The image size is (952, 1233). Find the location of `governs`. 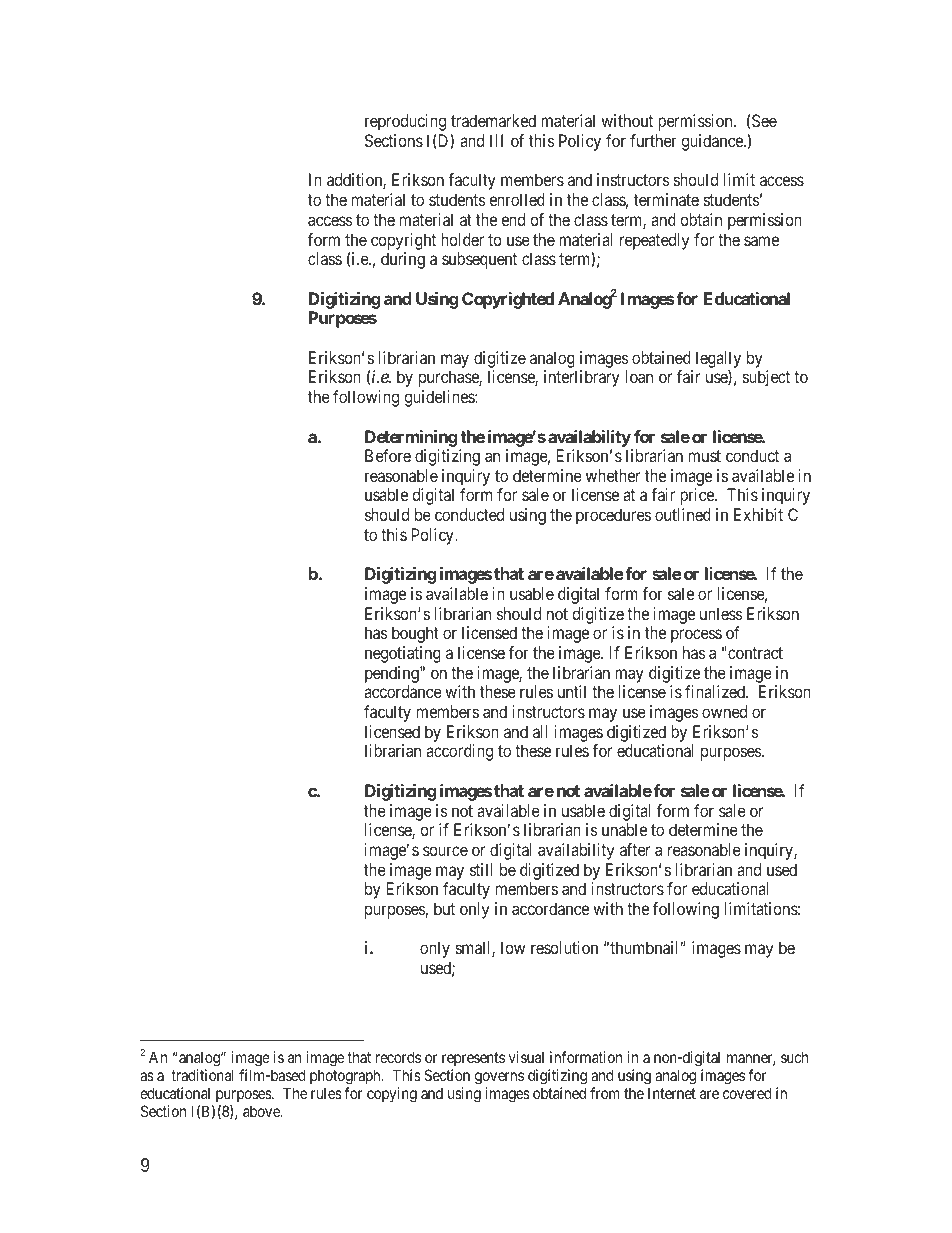

governs is located at coordinates (499, 1078).
